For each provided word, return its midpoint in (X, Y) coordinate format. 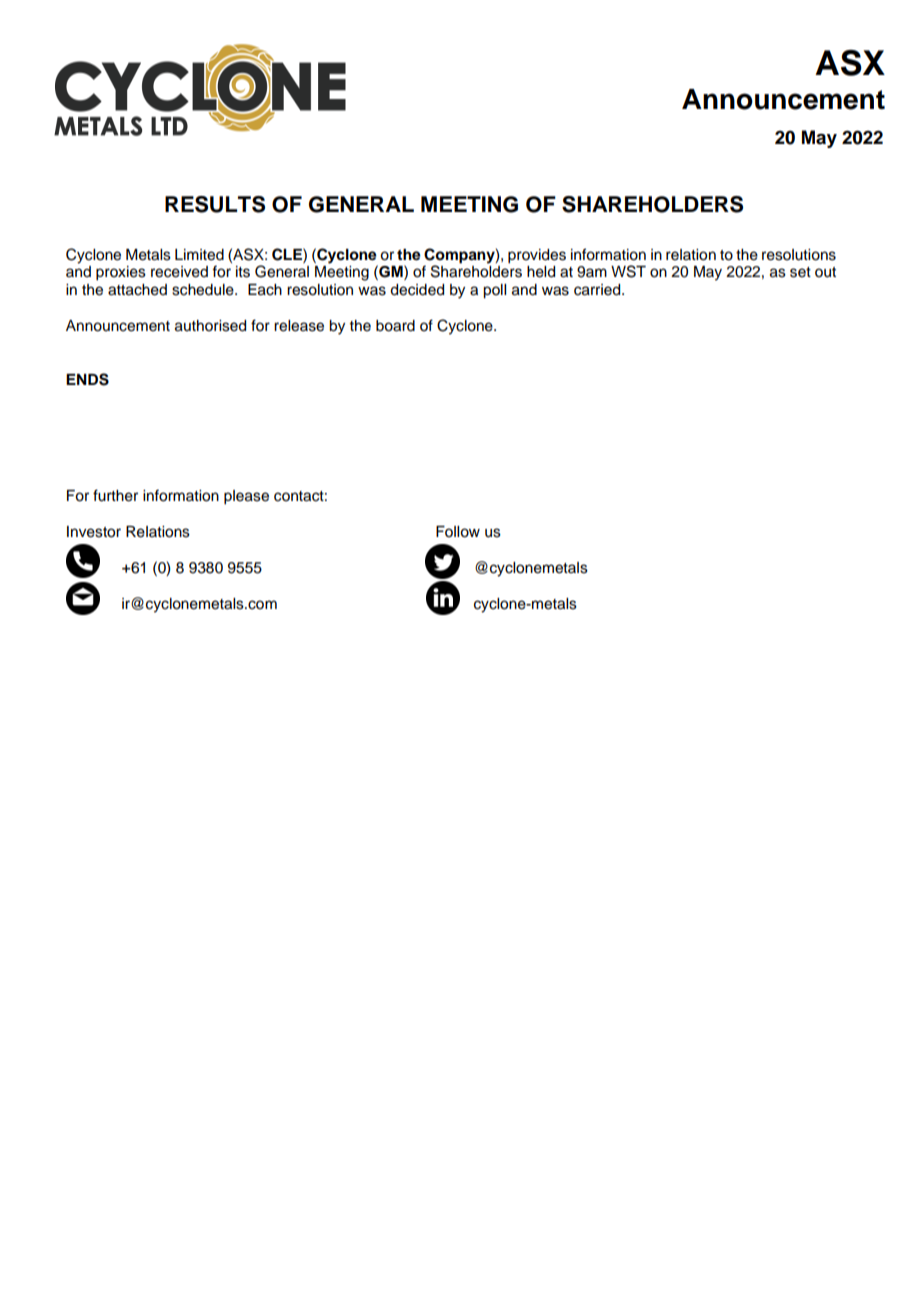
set (800, 272)
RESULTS (215, 204)
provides (537, 256)
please (246, 497)
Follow (458, 532)
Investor (94, 532)
